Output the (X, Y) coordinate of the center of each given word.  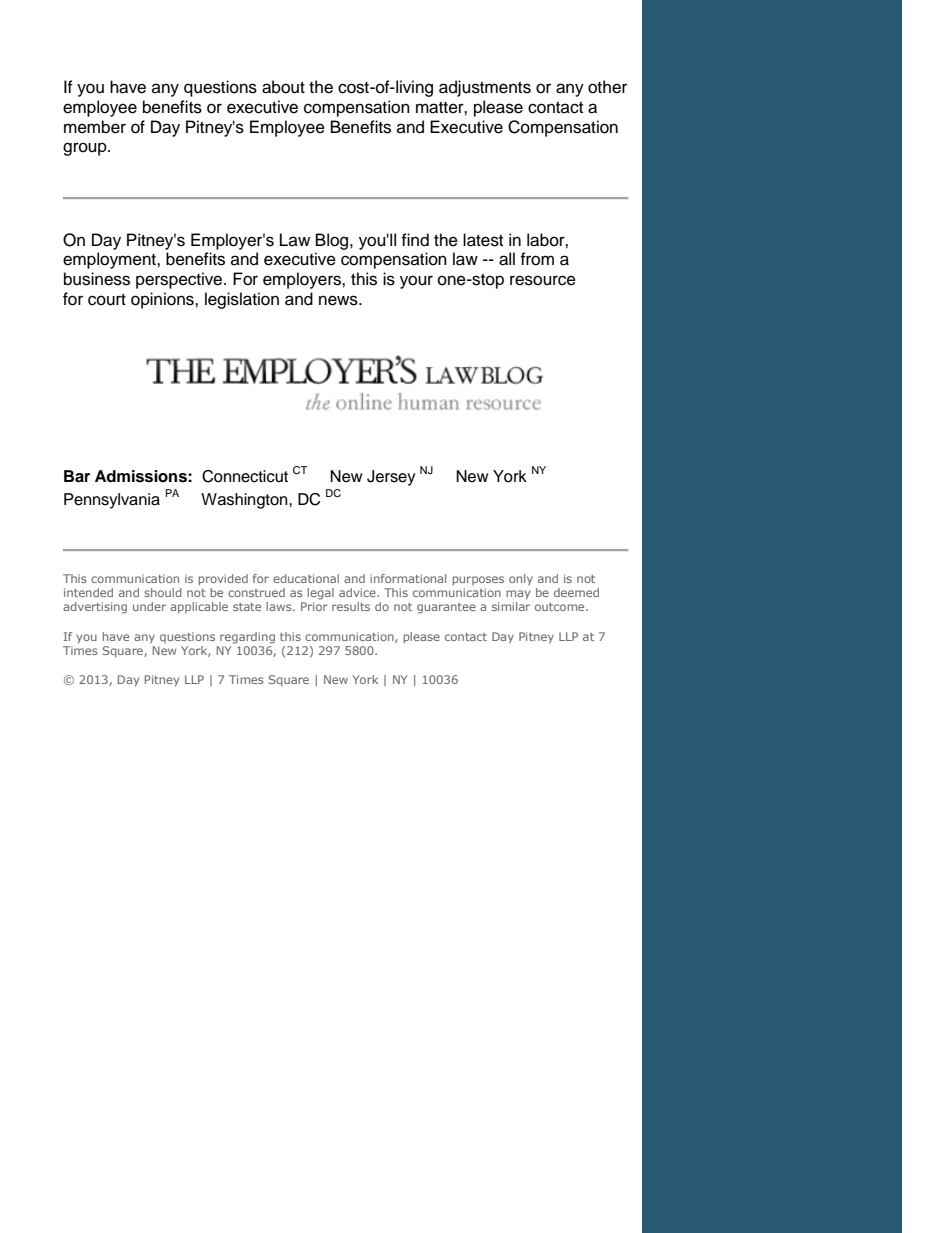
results (351, 606)
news (339, 300)
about (283, 87)
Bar (77, 476)
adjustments (485, 88)
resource (543, 280)
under (149, 606)
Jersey (391, 478)
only (521, 580)
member (95, 127)
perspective (180, 280)
